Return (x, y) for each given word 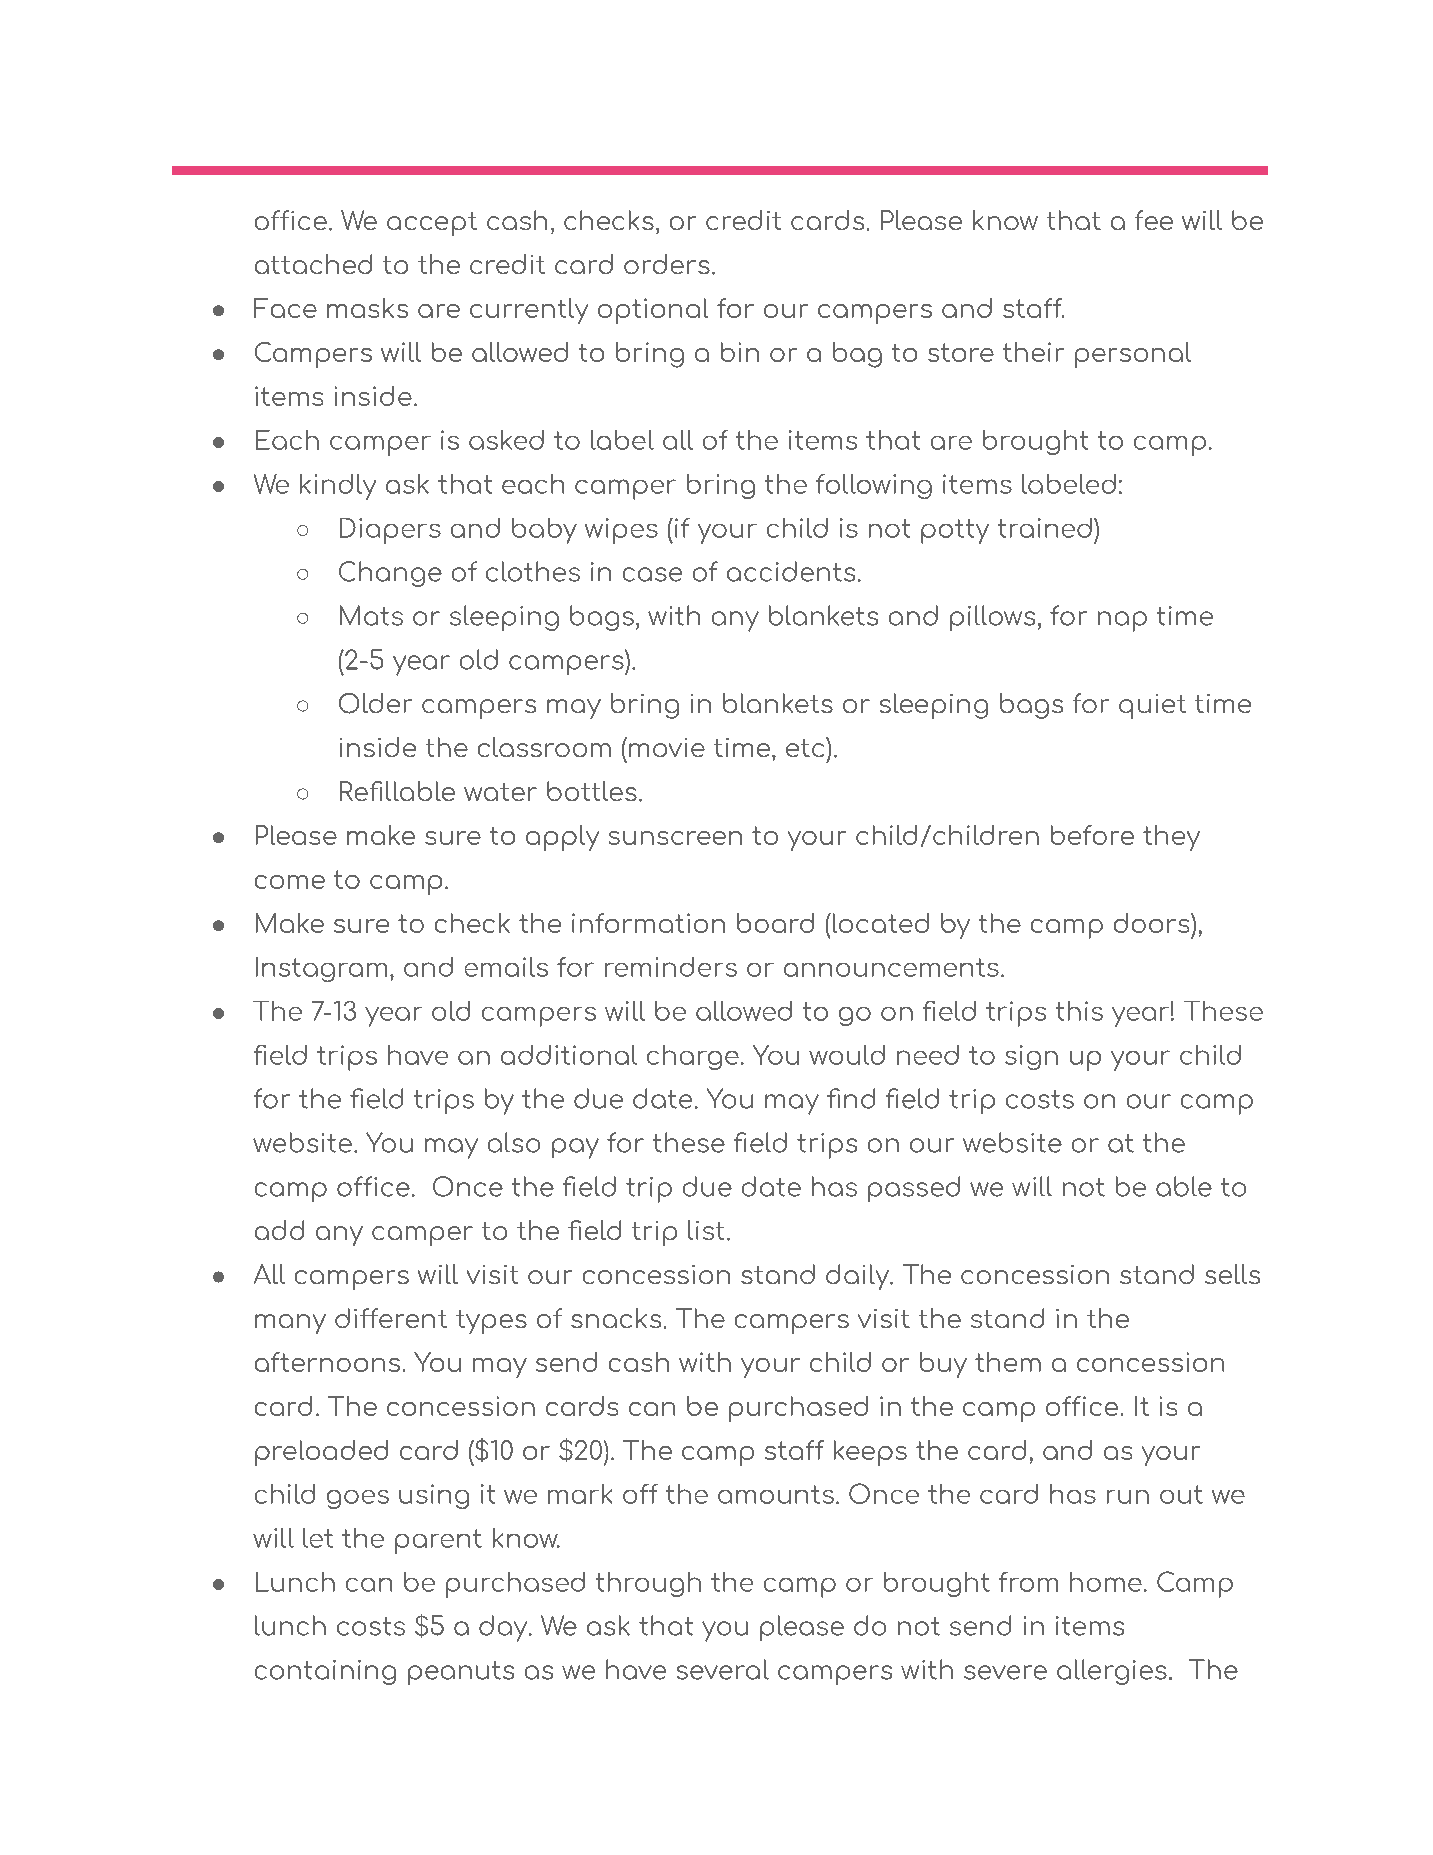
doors (1153, 923)
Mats (371, 615)
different (391, 1318)
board (775, 923)
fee (1154, 220)
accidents (791, 571)
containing (325, 1672)
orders (667, 264)
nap (1122, 621)
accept (432, 224)
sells (1232, 1274)
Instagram (321, 969)
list (706, 1230)
